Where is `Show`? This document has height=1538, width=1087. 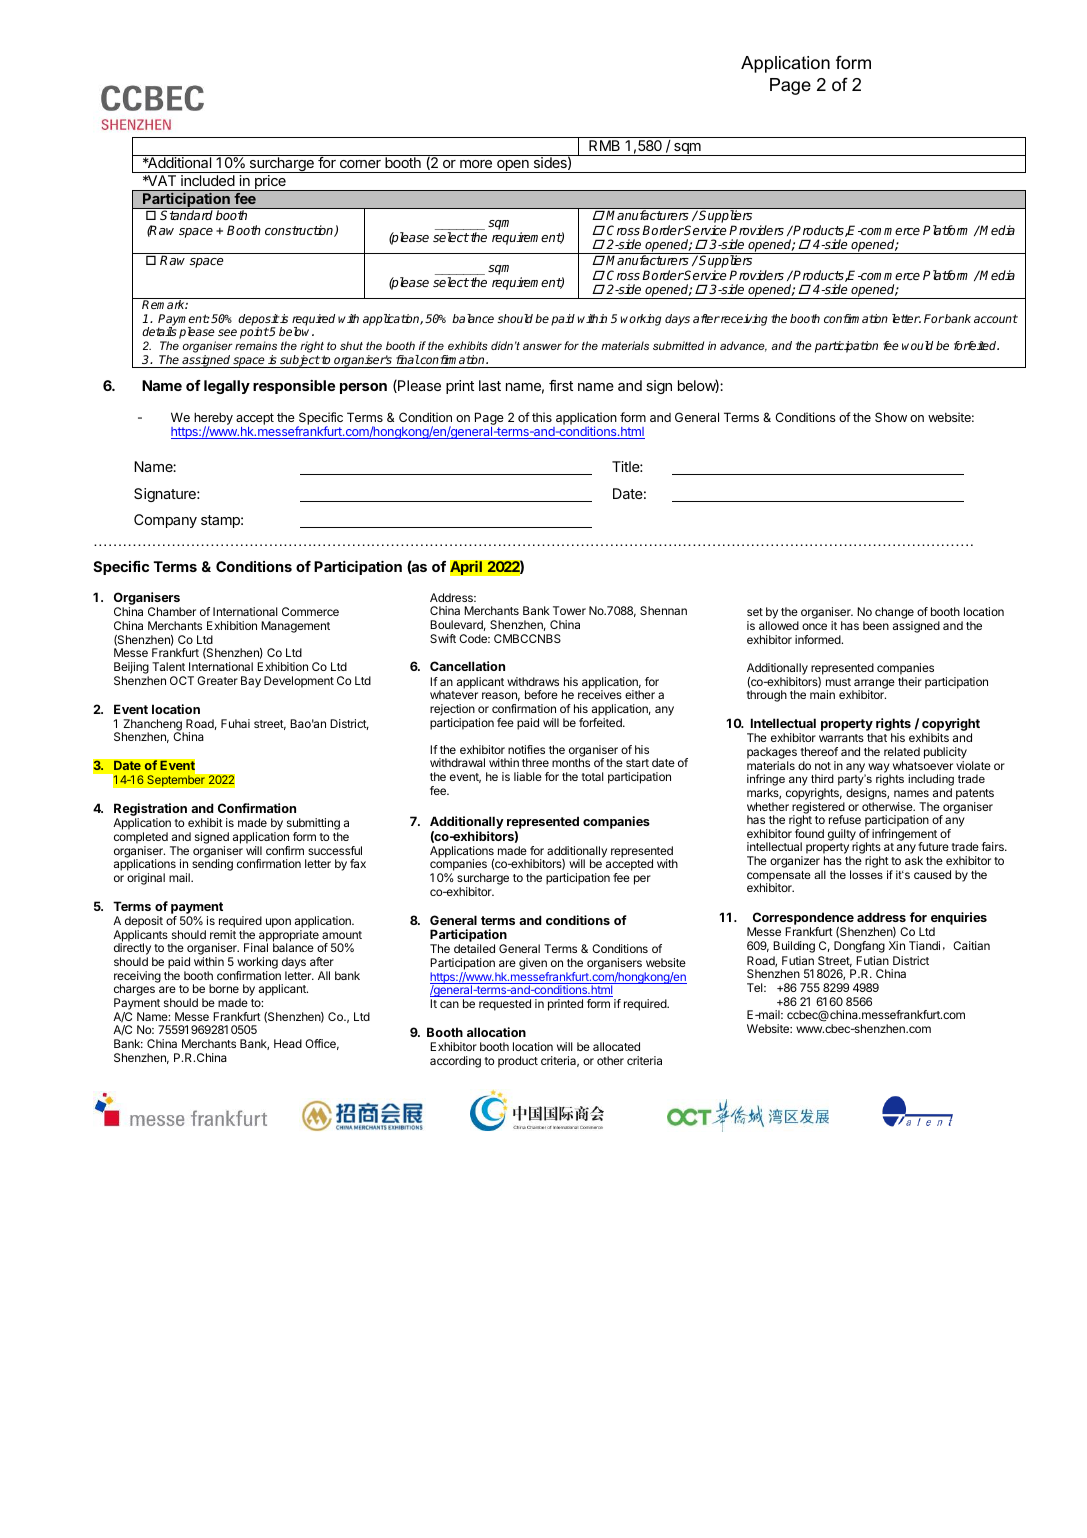
Show is located at coordinates (891, 417).
